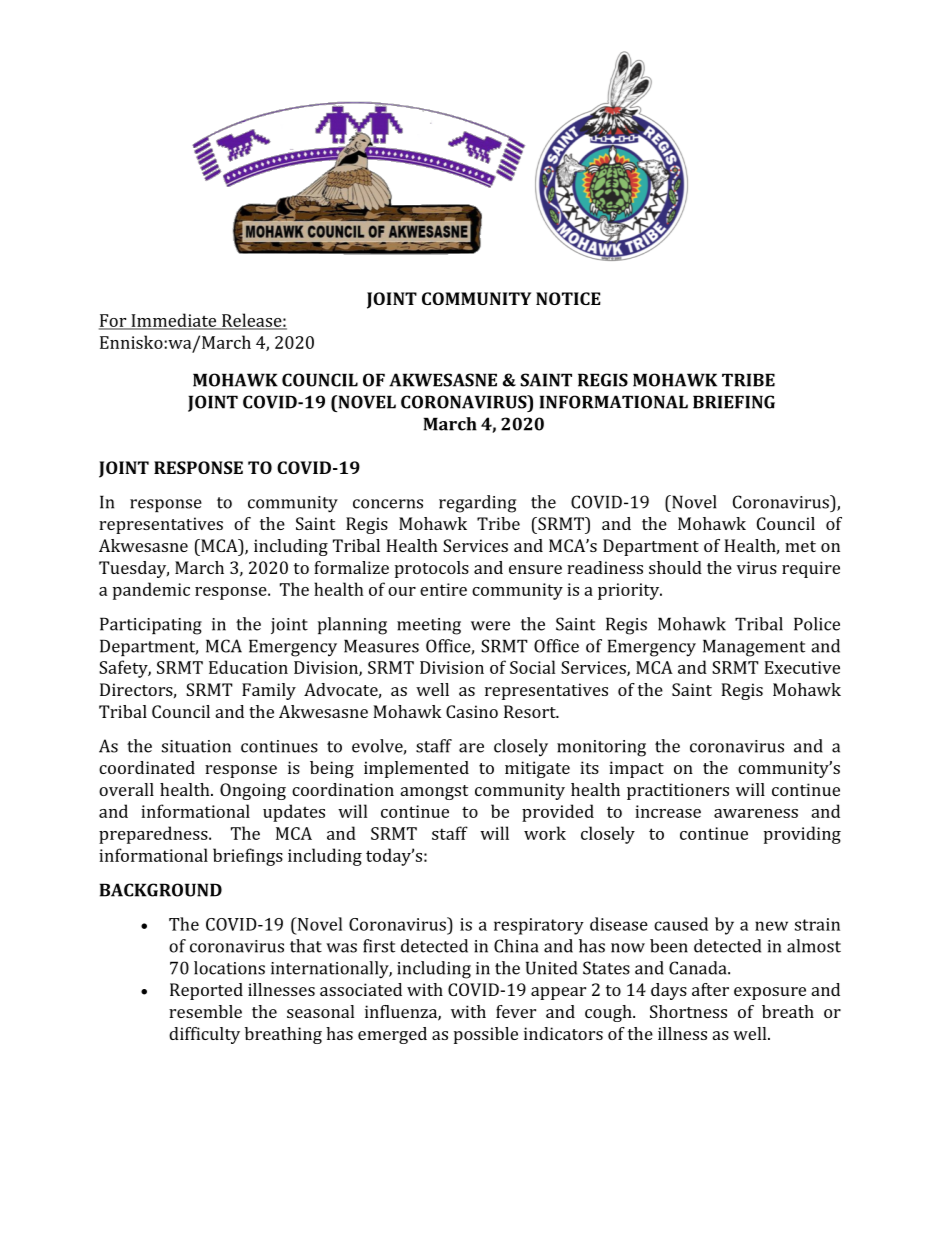  I want to click on Immediate, so click(174, 321).
